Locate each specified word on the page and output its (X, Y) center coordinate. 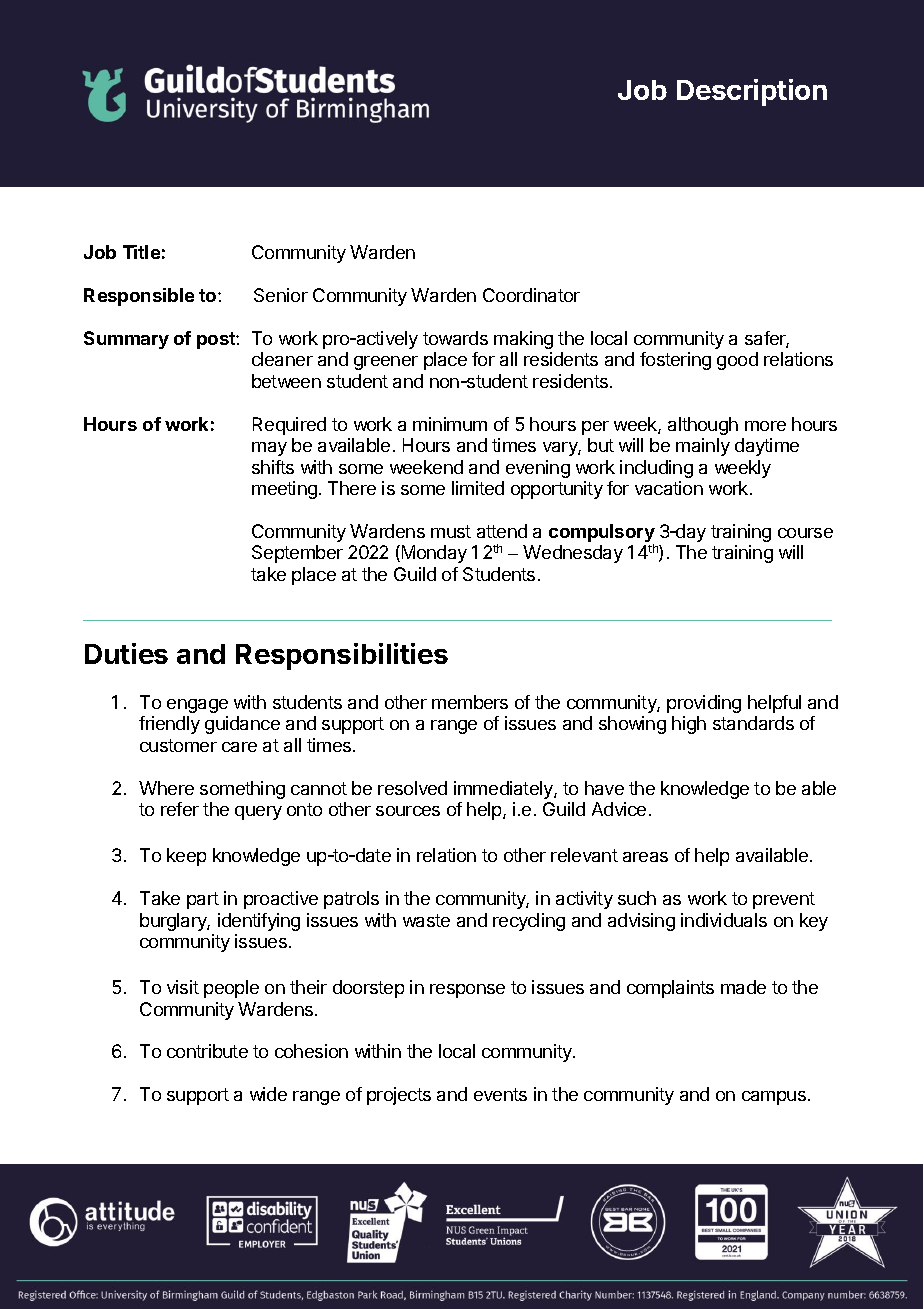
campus (774, 1098)
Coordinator (531, 295)
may (269, 449)
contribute (207, 1051)
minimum (450, 424)
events (500, 1094)
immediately (504, 790)
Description (752, 92)
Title (141, 252)
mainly (703, 447)
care (239, 747)
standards (753, 723)
